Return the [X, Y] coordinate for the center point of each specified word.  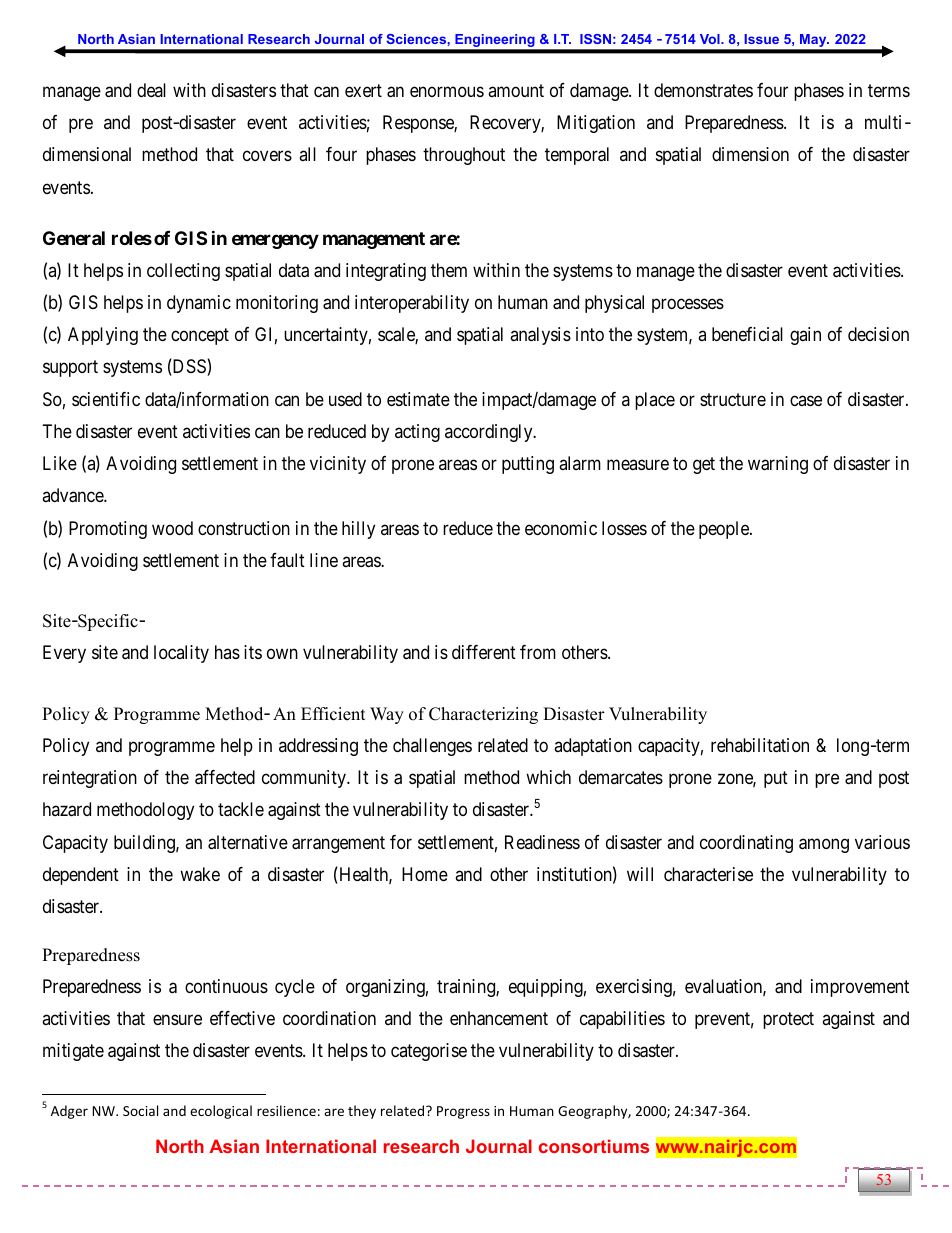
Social [140, 1110]
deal [151, 90]
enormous [447, 91]
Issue [761, 39]
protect [788, 1020]
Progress [463, 1112]
